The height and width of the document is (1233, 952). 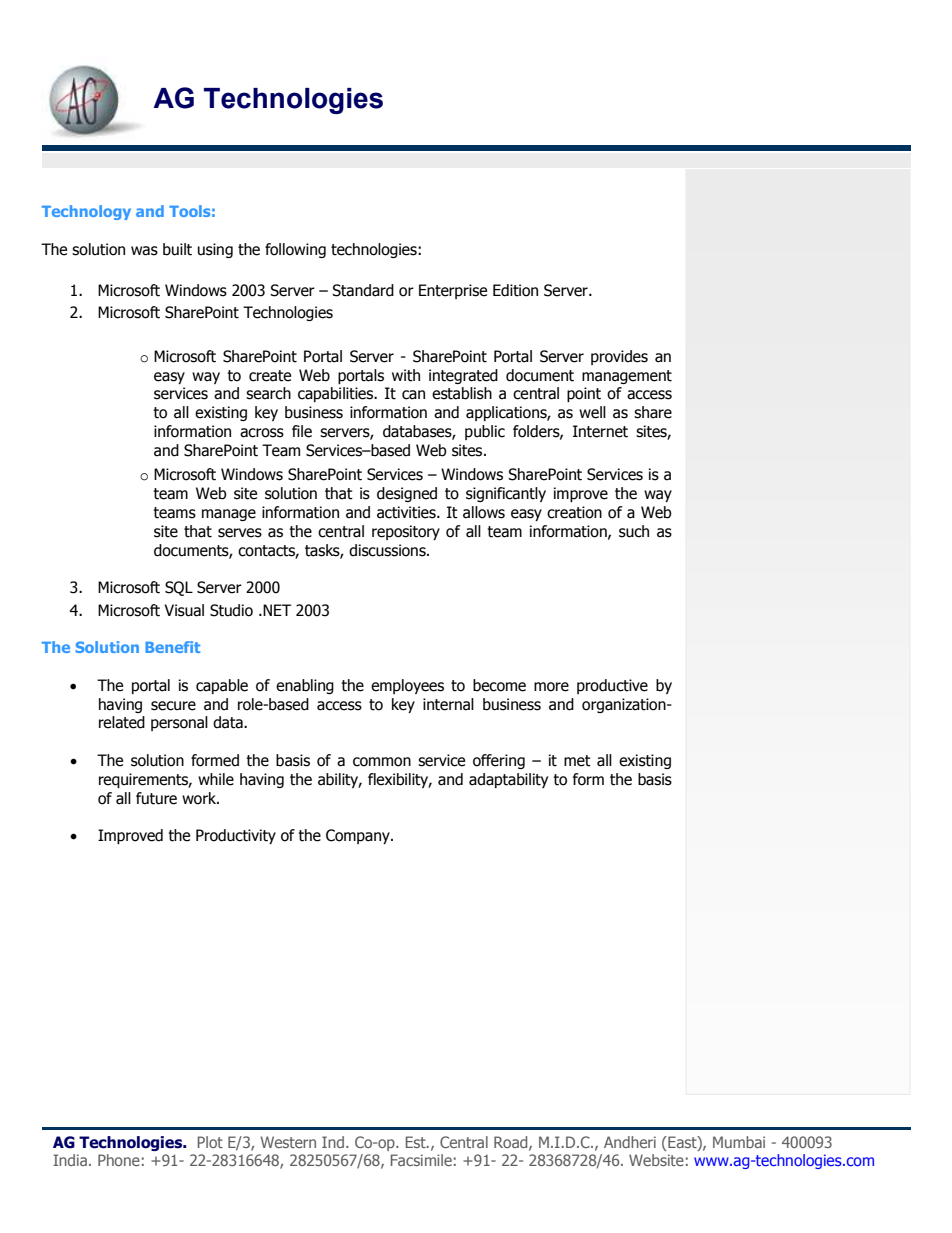 What do you see at coordinates (634, 531) in the document?
I see `such` at bounding box center [634, 531].
